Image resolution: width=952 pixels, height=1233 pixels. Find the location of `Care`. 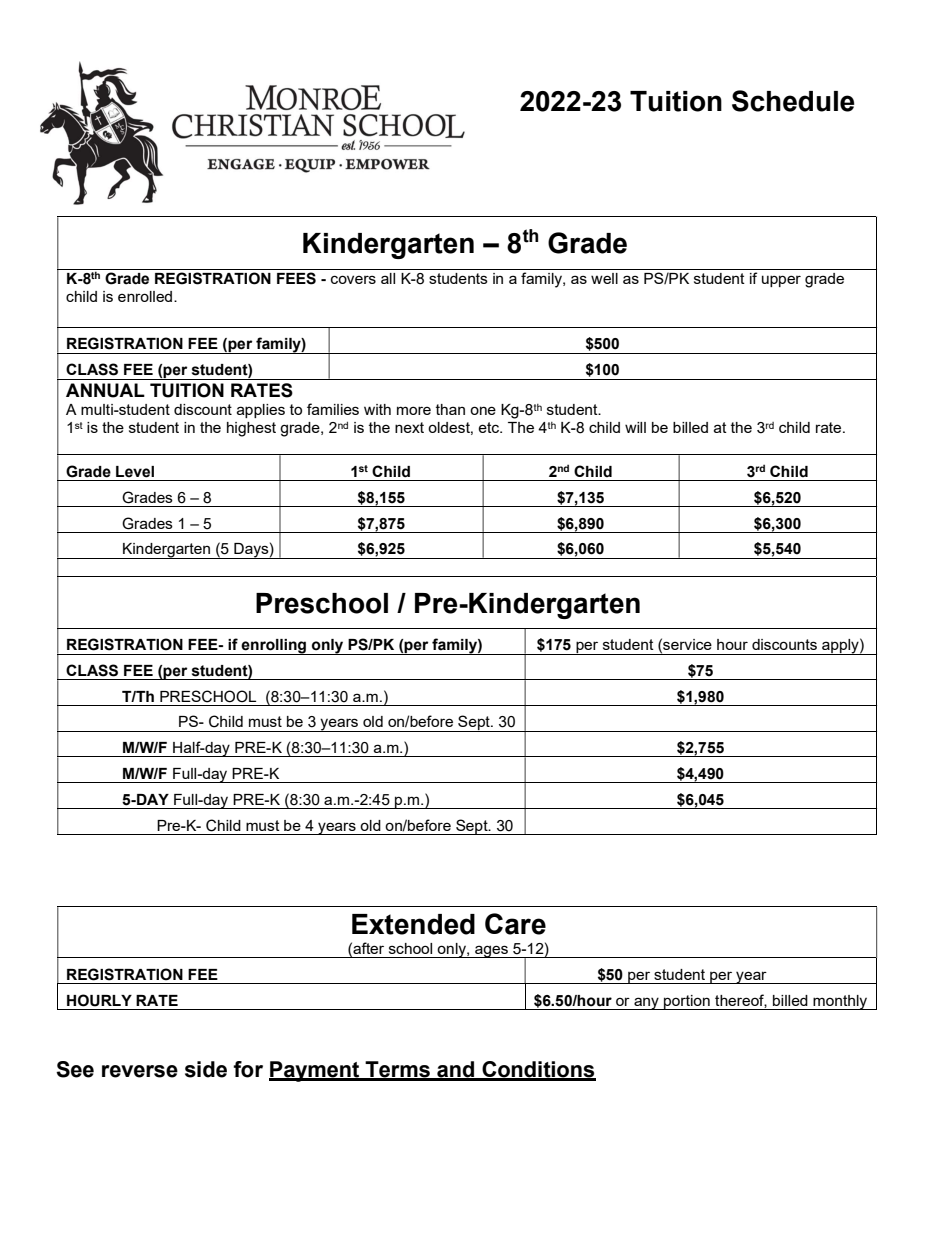

Care is located at coordinates (515, 924).
